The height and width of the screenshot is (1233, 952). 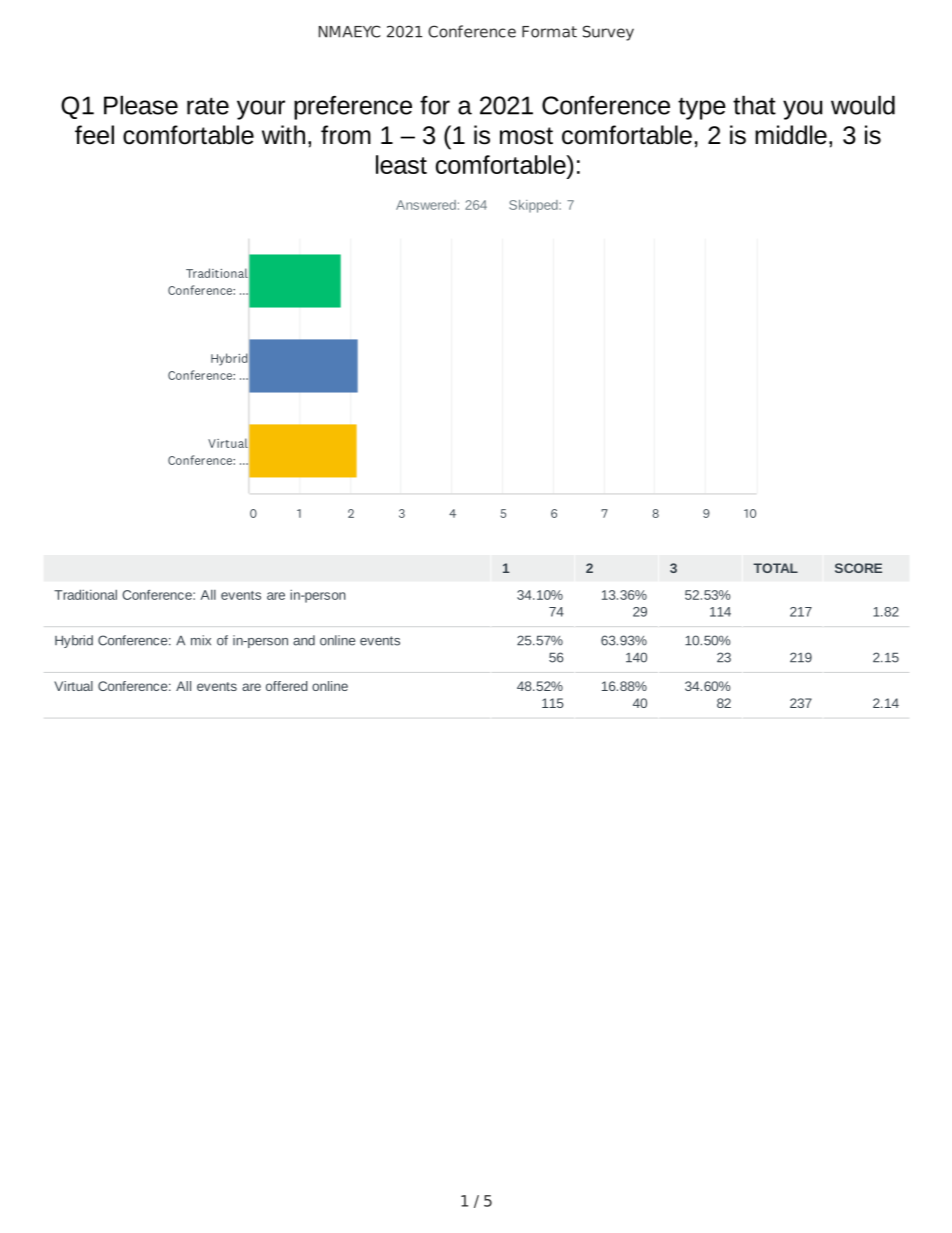 What do you see at coordinates (754, 105) in the screenshot?
I see `that` at bounding box center [754, 105].
